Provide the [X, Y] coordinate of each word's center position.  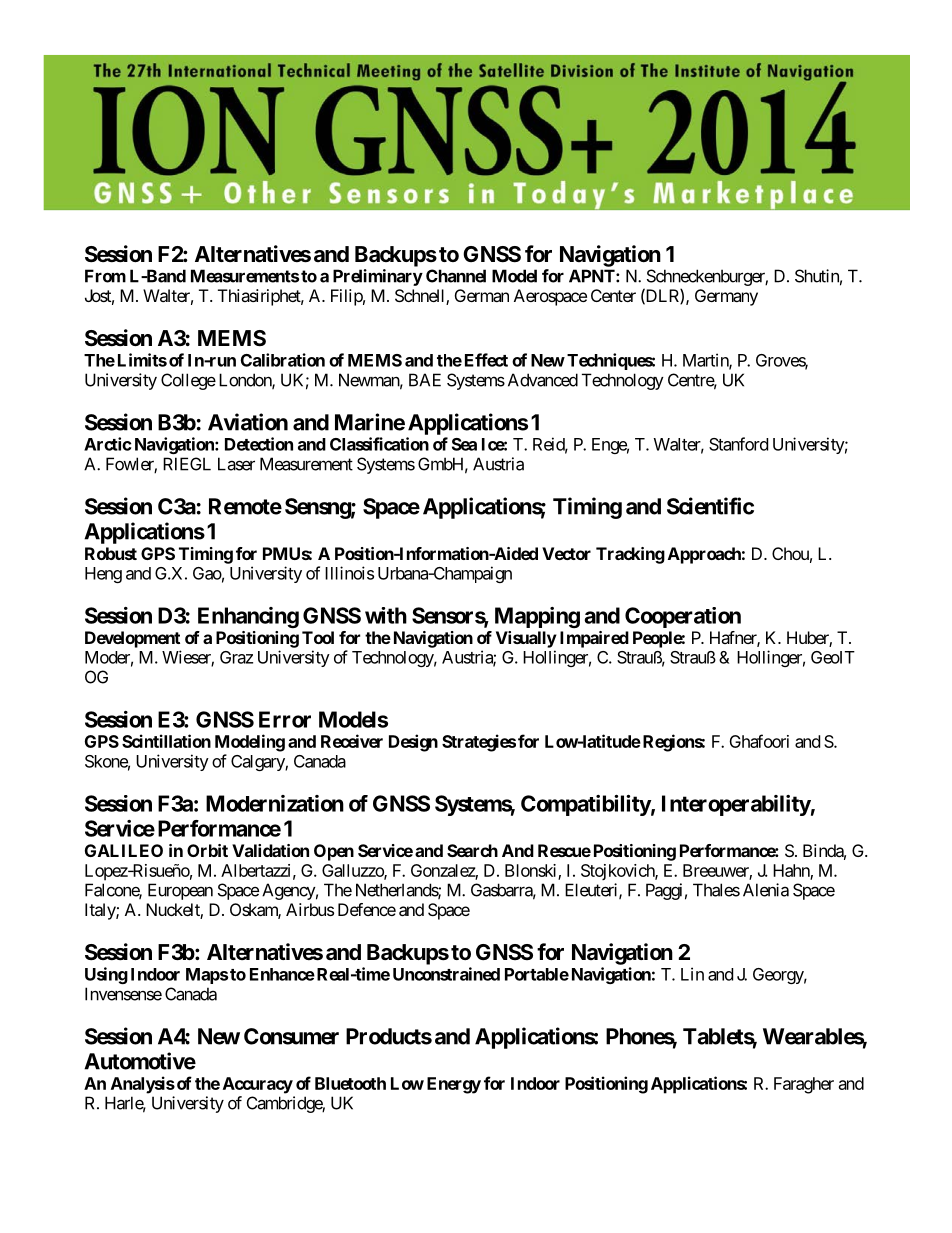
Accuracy [258, 1085]
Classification [379, 444]
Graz [236, 657]
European [180, 891]
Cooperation [683, 617]
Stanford [738, 444]
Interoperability [736, 805]
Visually [526, 639]
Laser [236, 464]
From [105, 276]
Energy [454, 1085]
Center [613, 295]
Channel [456, 276]
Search [472, 850]
